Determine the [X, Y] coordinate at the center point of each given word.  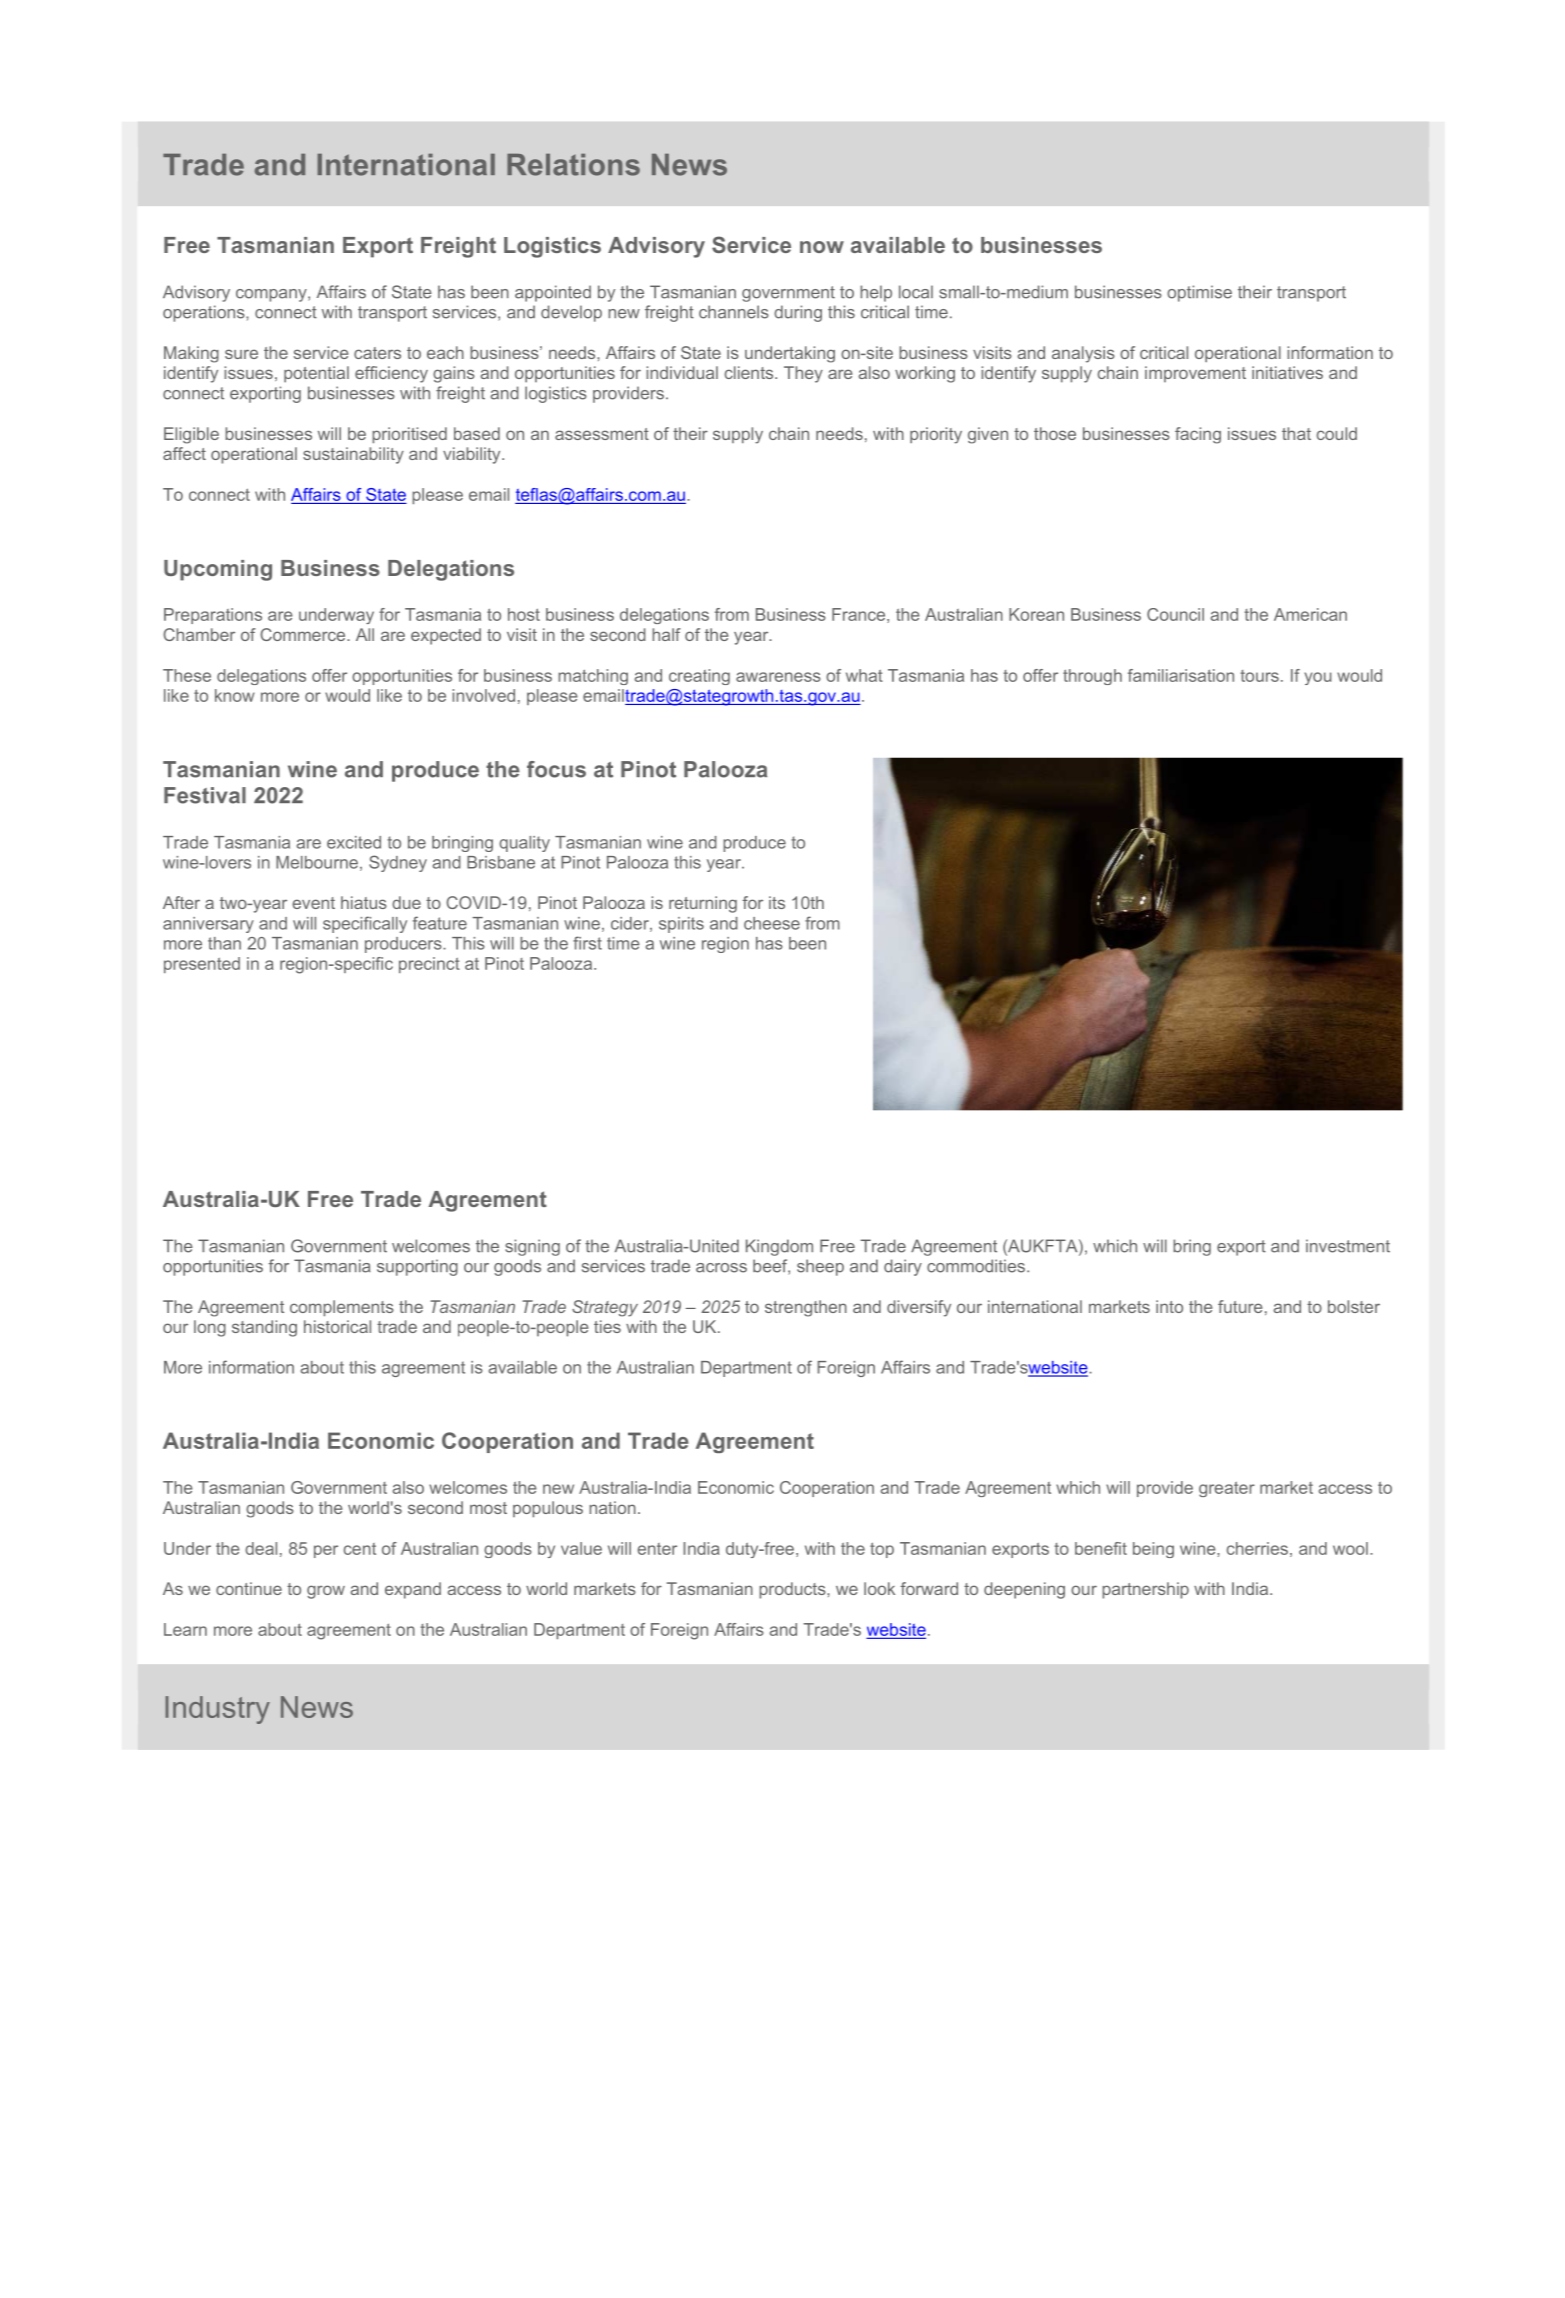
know [235, 695]
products [793, 1590]
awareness [778, 677]
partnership [1145, 1590]
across [721, 1268]
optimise [1199, 293]
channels [734, 312]
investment [1348, 1246]
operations [205, 313]
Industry [217, 1710]
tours [1259, 676]
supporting [417, 1267]
